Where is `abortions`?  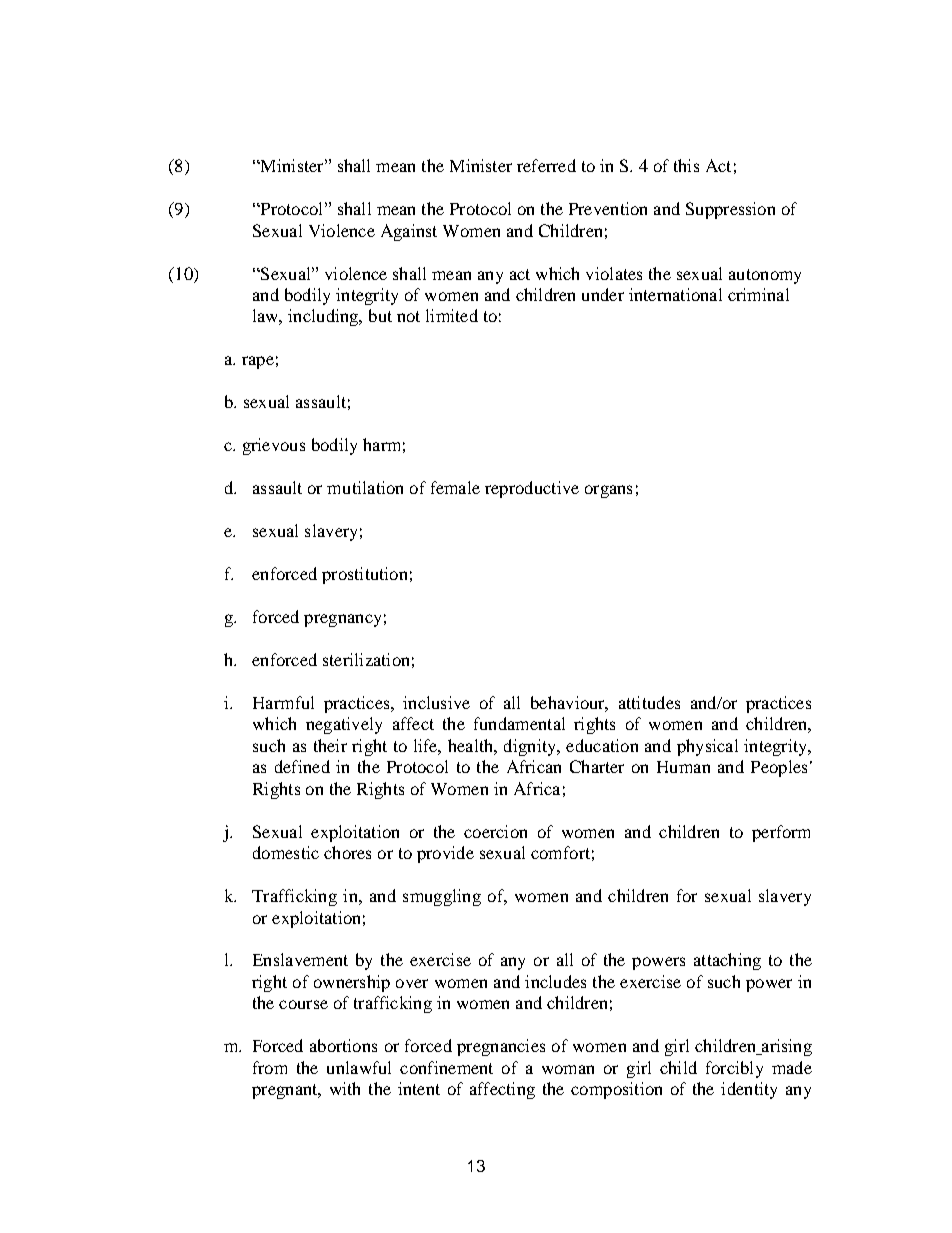 abortions is located at coordinates (343, 1045).
